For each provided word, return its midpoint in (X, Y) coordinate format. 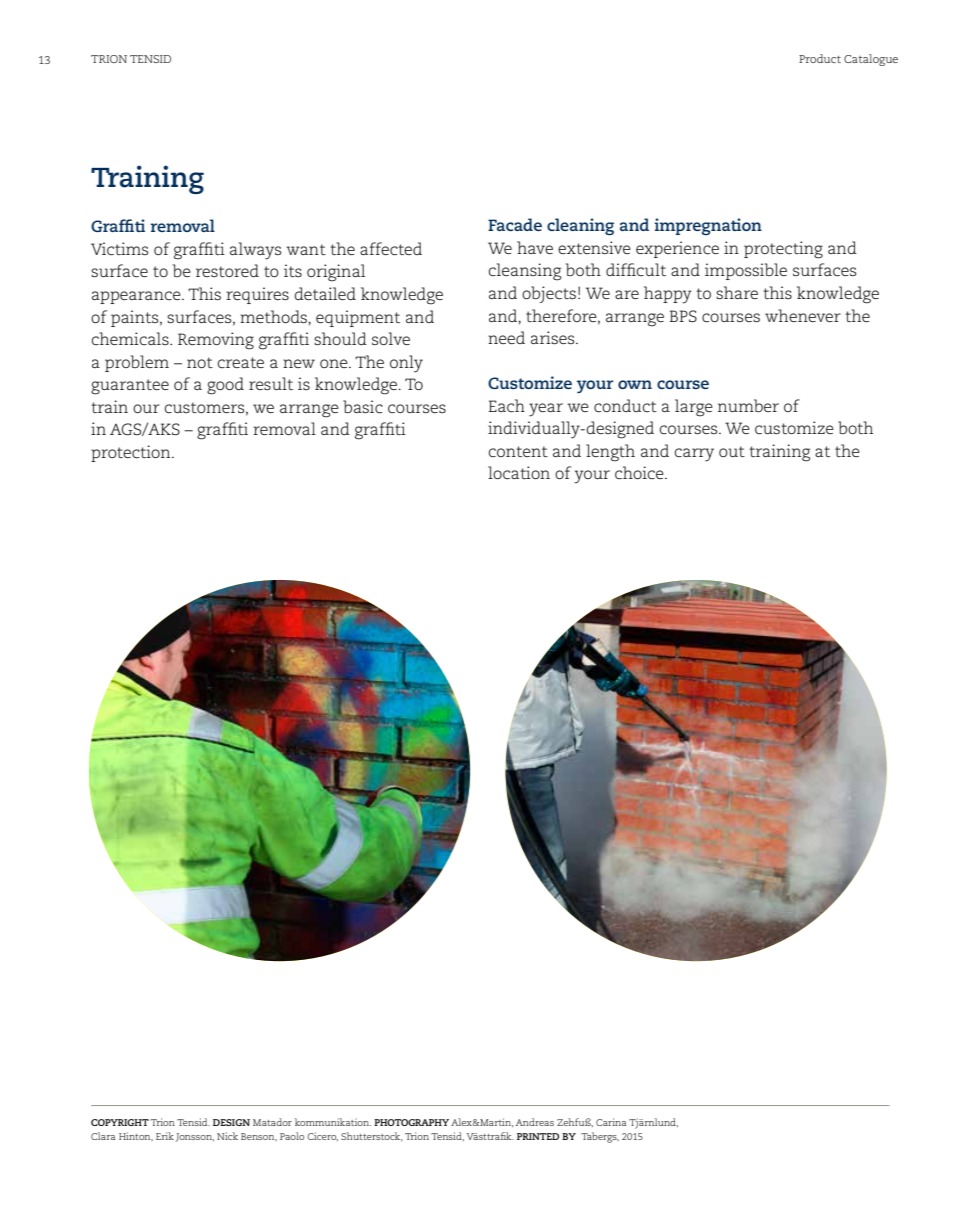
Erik (165, 1136)
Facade (515, 224)
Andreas (535, 1122)
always (255, 251)
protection (132, 453)
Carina (611, 1122)
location (519, 473)
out (732, 451)
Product (820, 58)
